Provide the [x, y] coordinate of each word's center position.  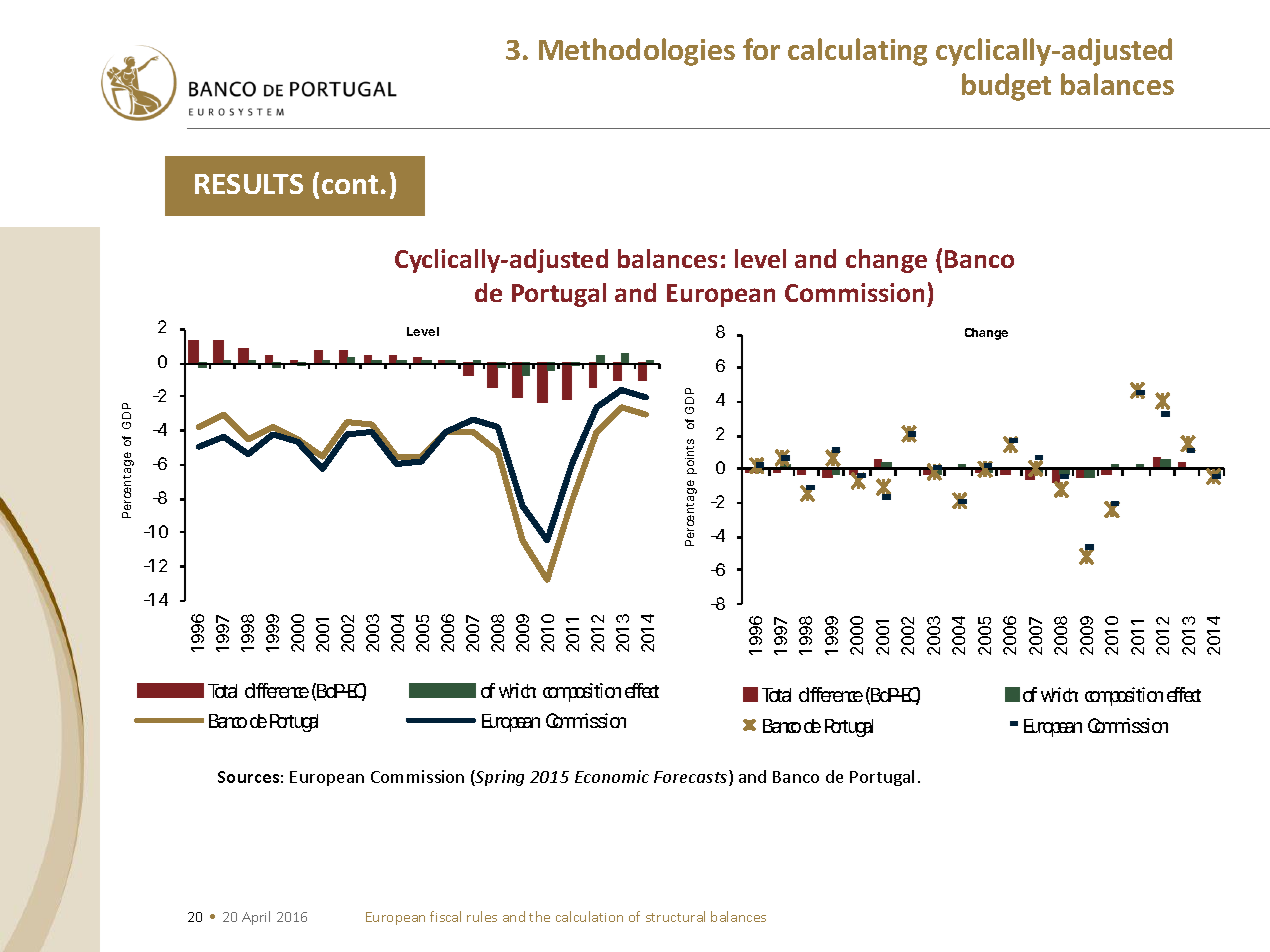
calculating [857, 52]
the [539, 916]
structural [675, 916]
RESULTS [249, 184]
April [256, 918]
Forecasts [692, 778]
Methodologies [637, 52]
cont [350, 184]
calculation [589, 916]
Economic [612, 776]
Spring [499, 778]
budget [1006, 87]
